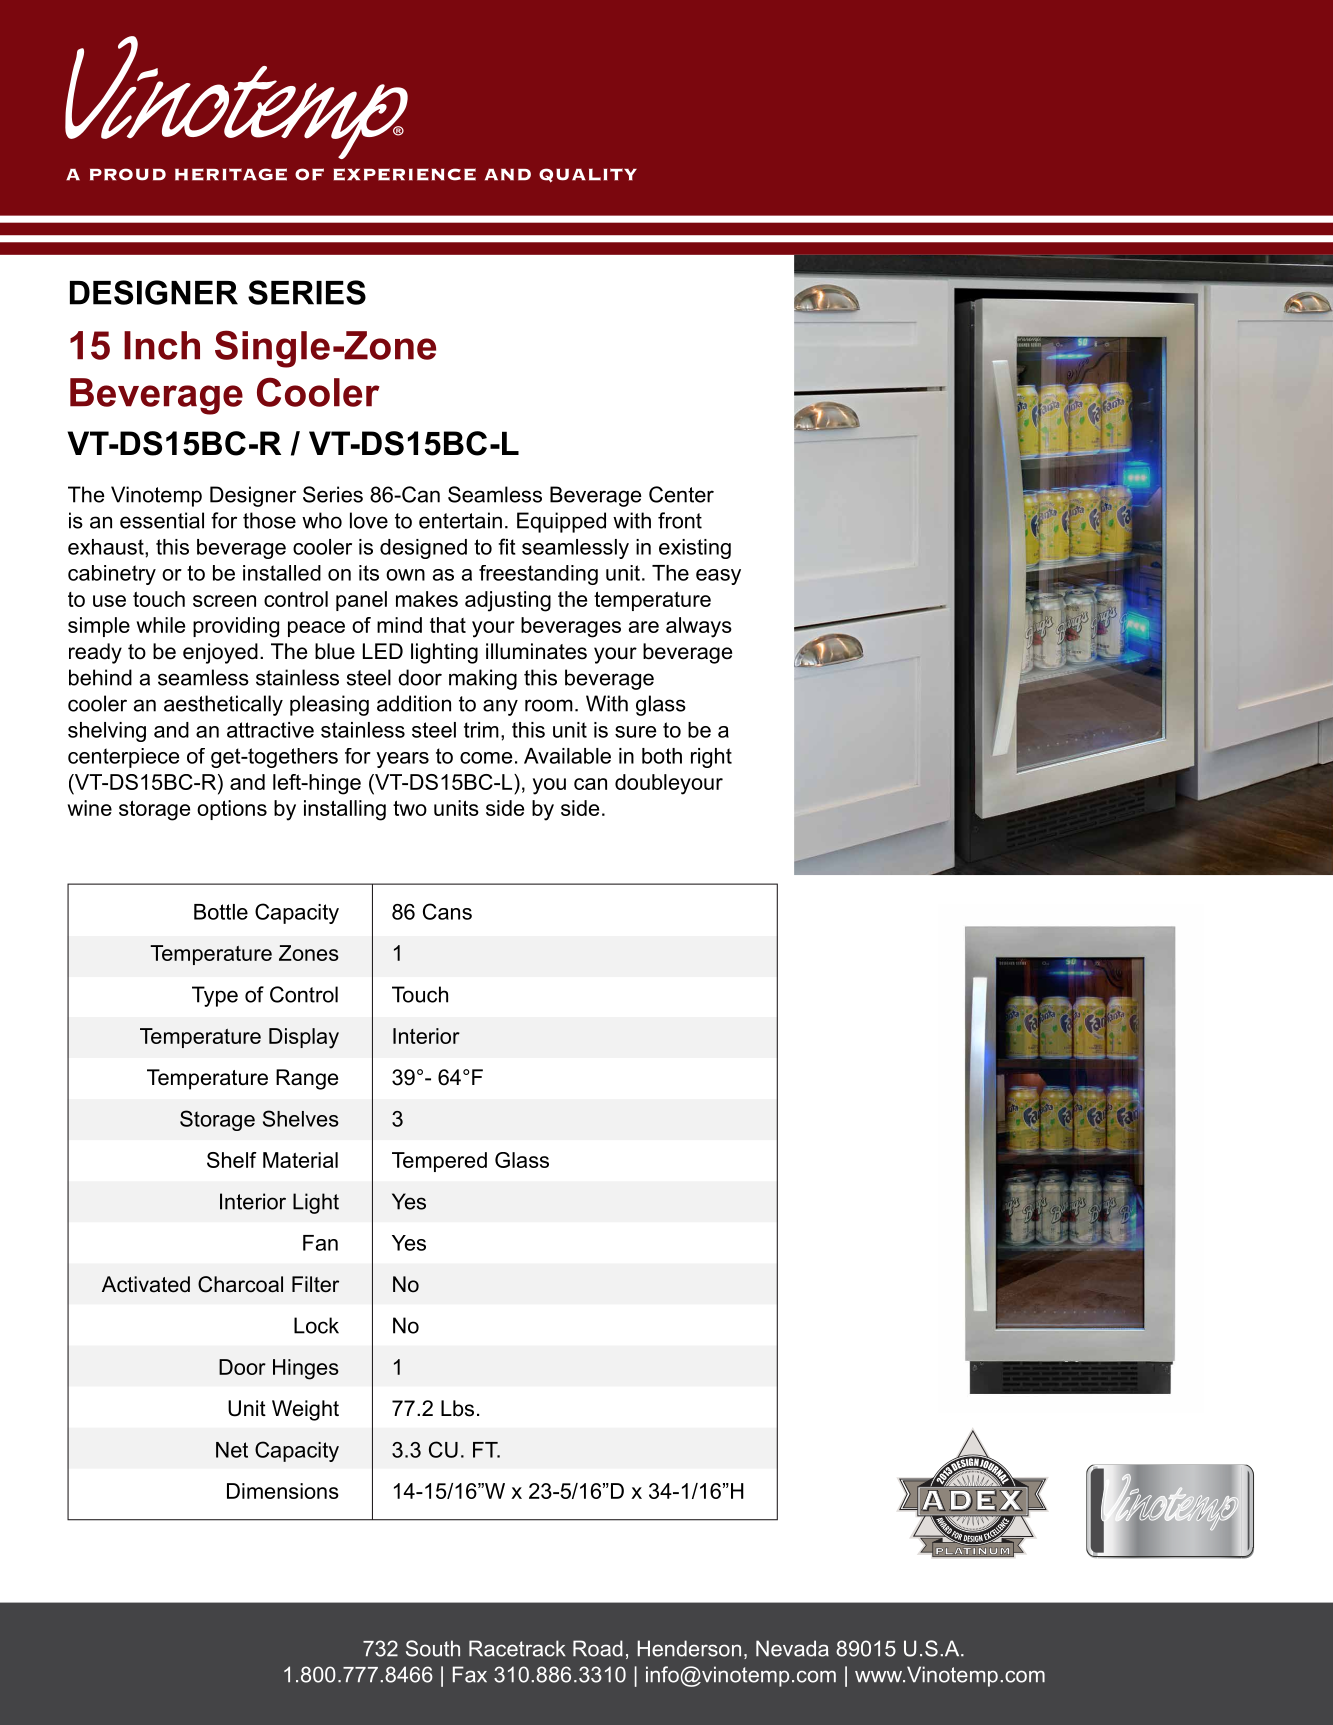 The image size is (1333, 1725). Describe the element at coordinates (405, 174) in the screenshot. I see `EXPERIENCE` at that location.
